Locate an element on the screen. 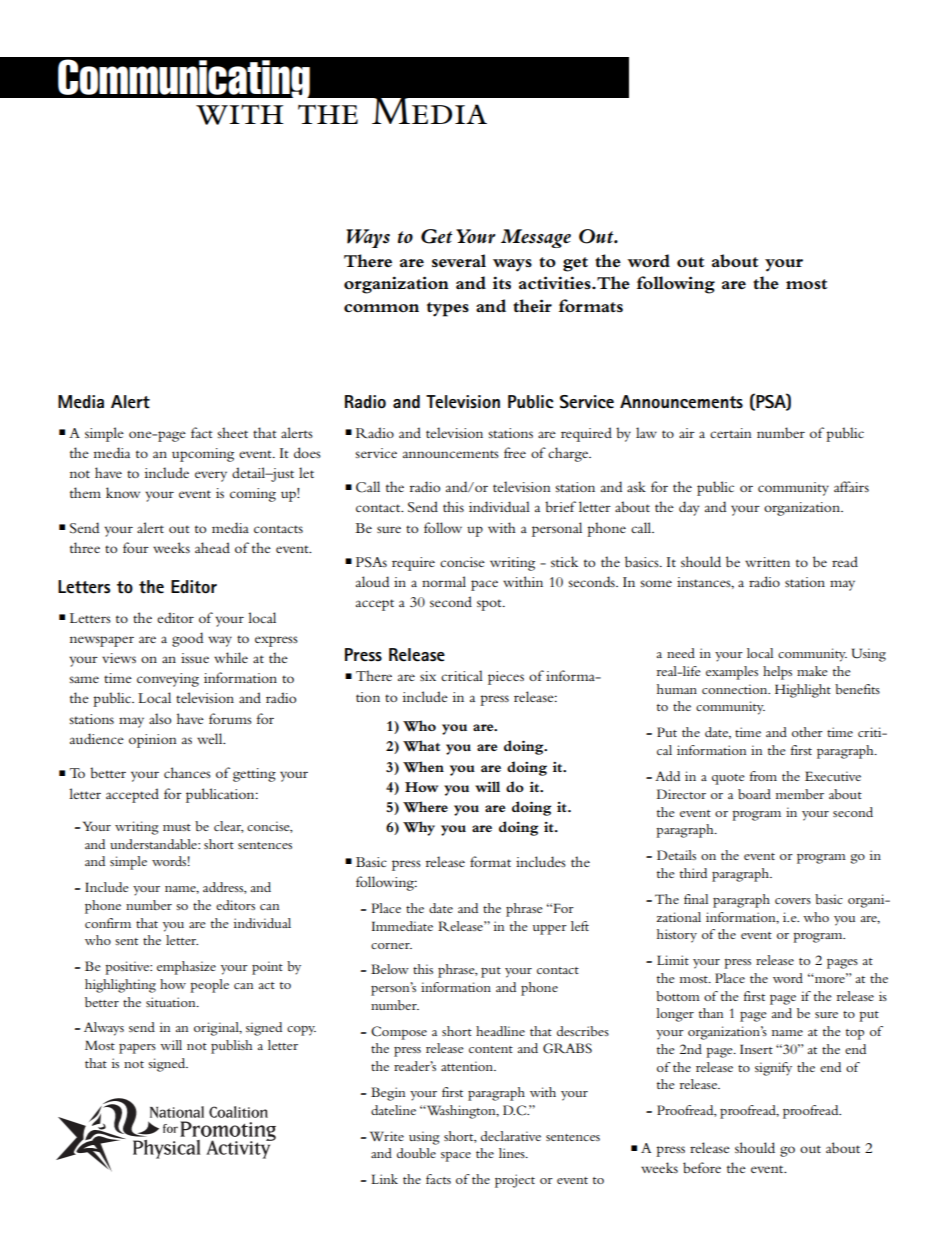 The width and height of the screenshot is (952, 1233). Message is located at coordinates (536, 238).
